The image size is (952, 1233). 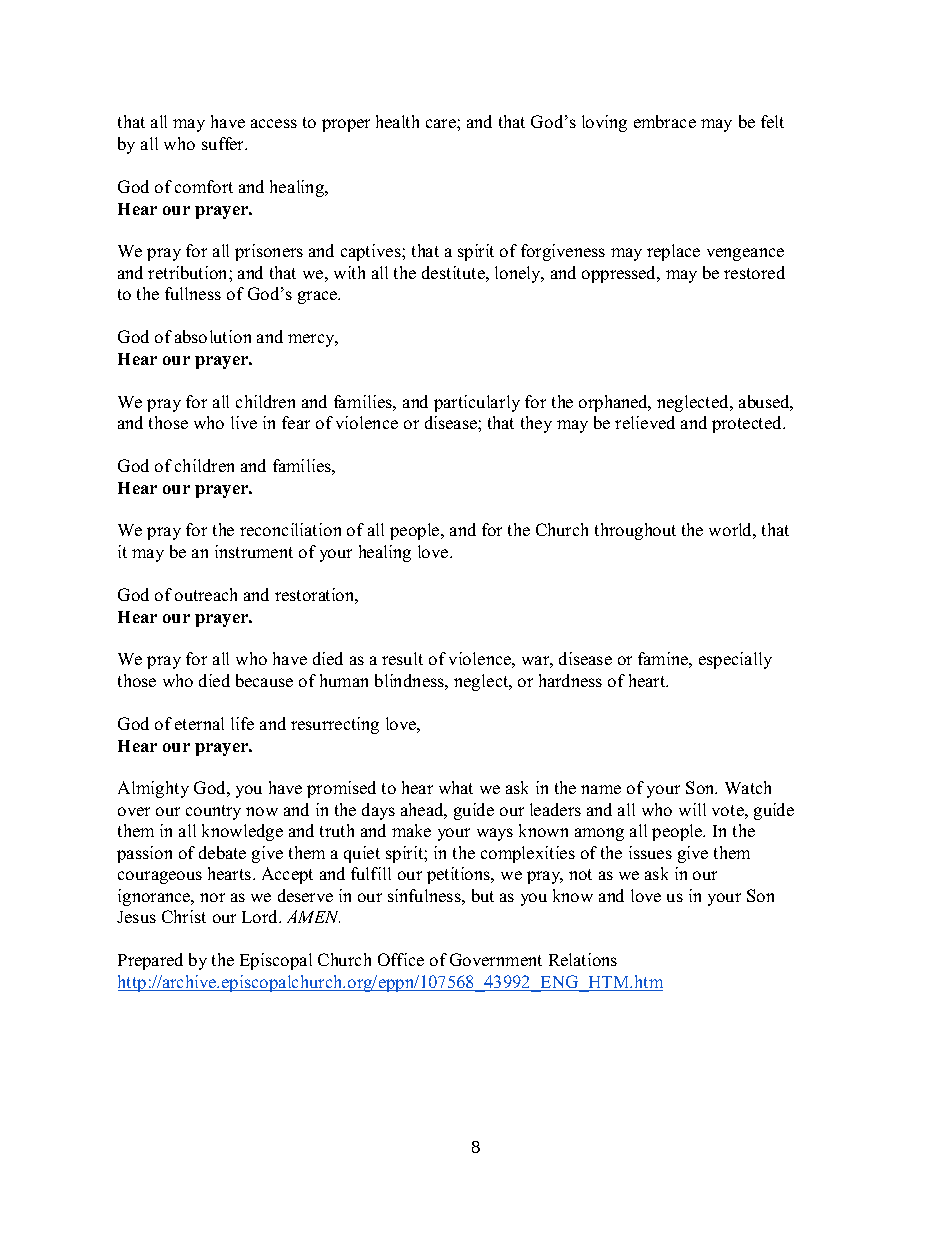 What do you see at coordinates (665, 121) in the page?
I see `embrace` at bounding box center [665, 121].
